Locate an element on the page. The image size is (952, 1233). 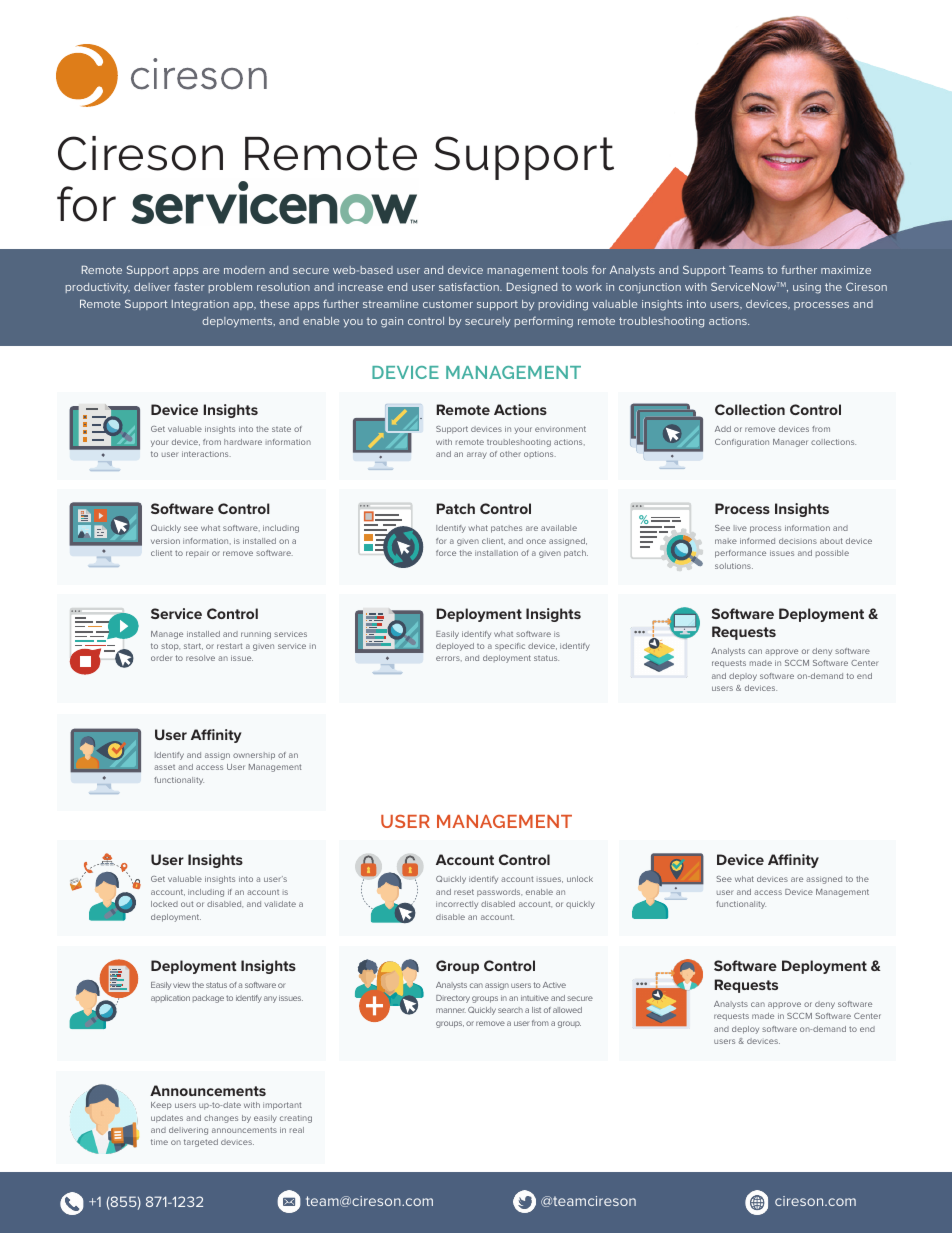
satisfaction is located at coordinates (470, 286).
